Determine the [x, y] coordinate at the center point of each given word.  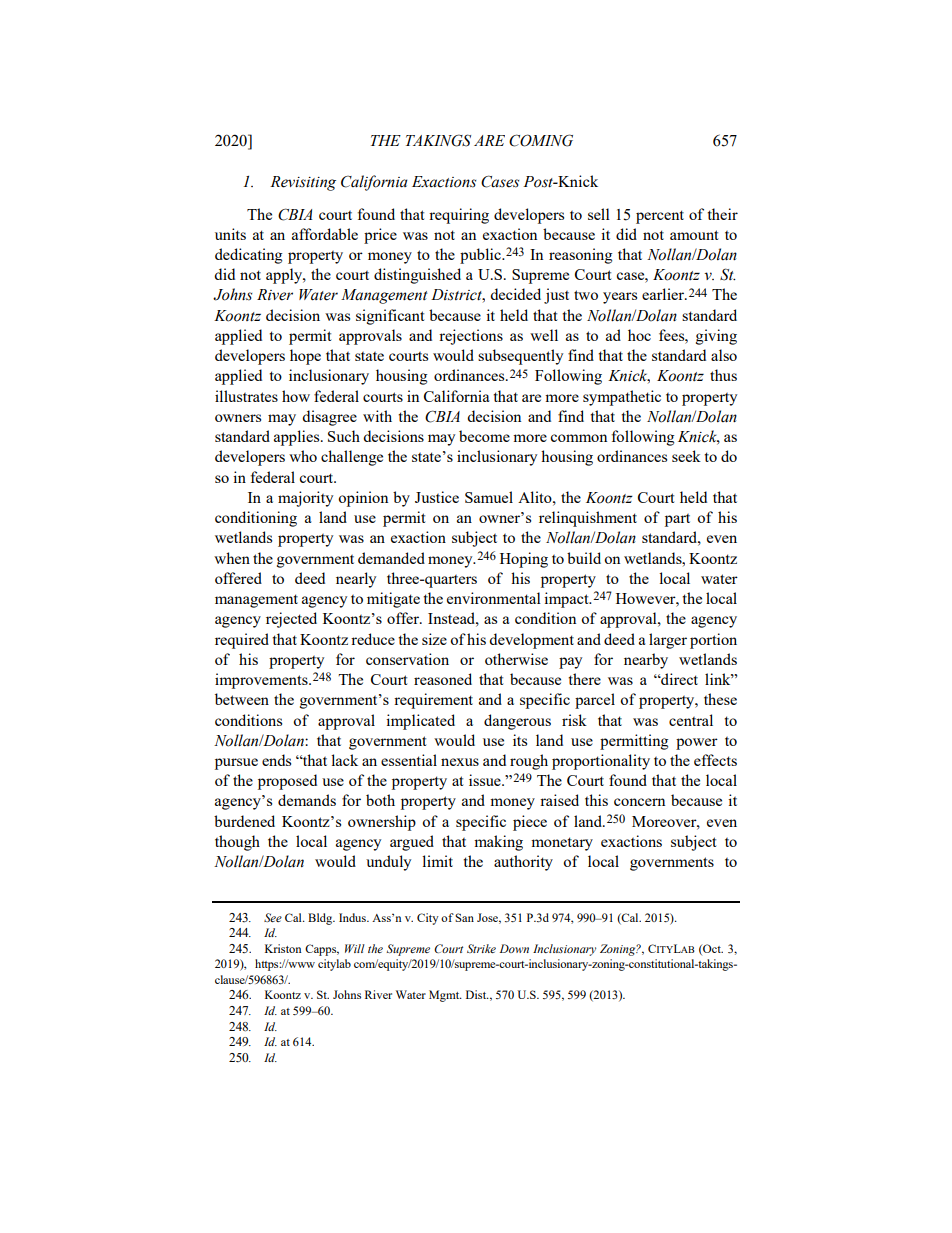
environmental [494, 598]
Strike [481, 948]
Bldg [321, 919]
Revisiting [303, 183]
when [232, 558]
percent [660, 217]
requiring [459, 216]
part [677, 520]
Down [514, 948]
